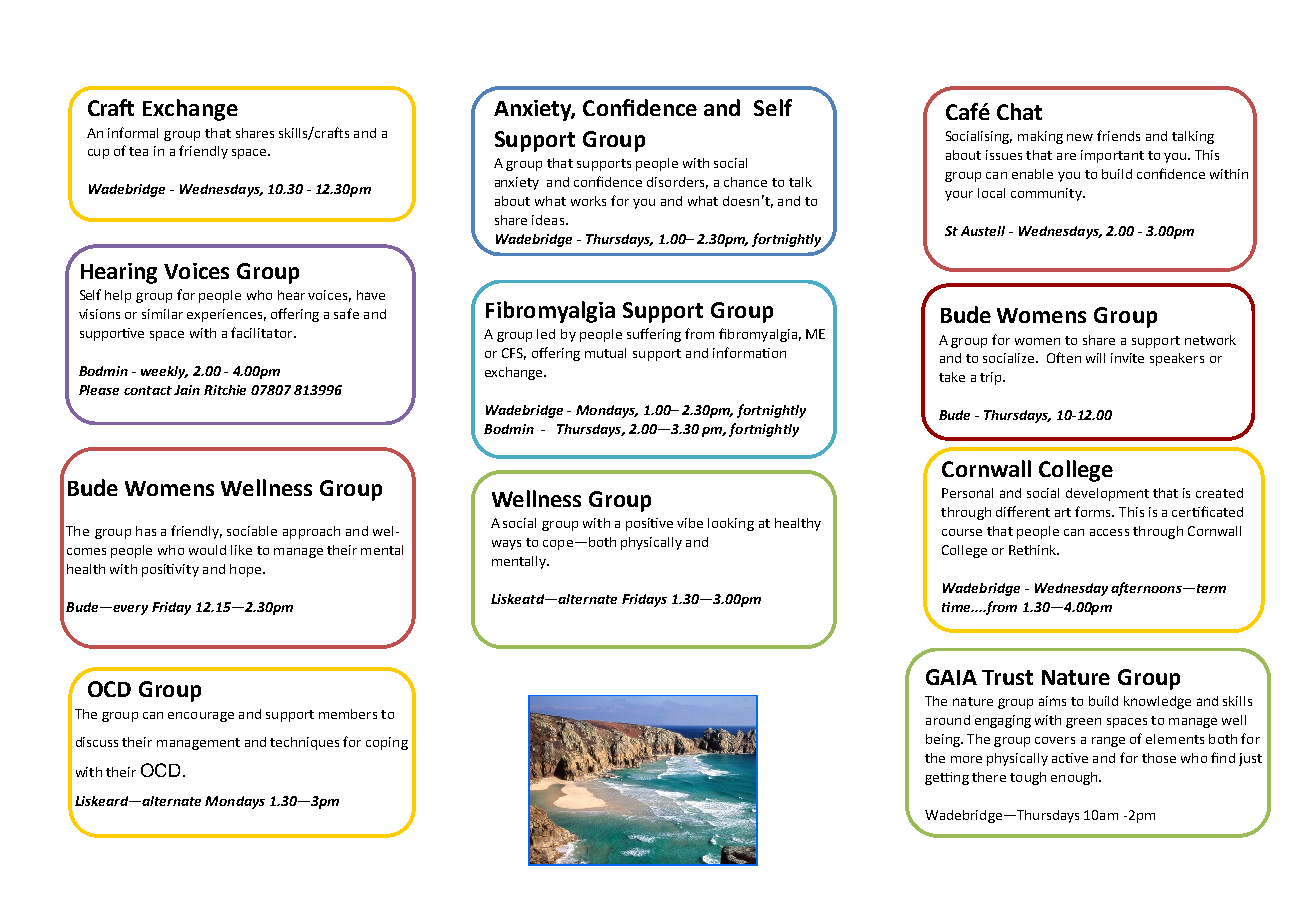 The width and height of the image is (1308, 924). I want to click on friends, so click(1118, 135).
